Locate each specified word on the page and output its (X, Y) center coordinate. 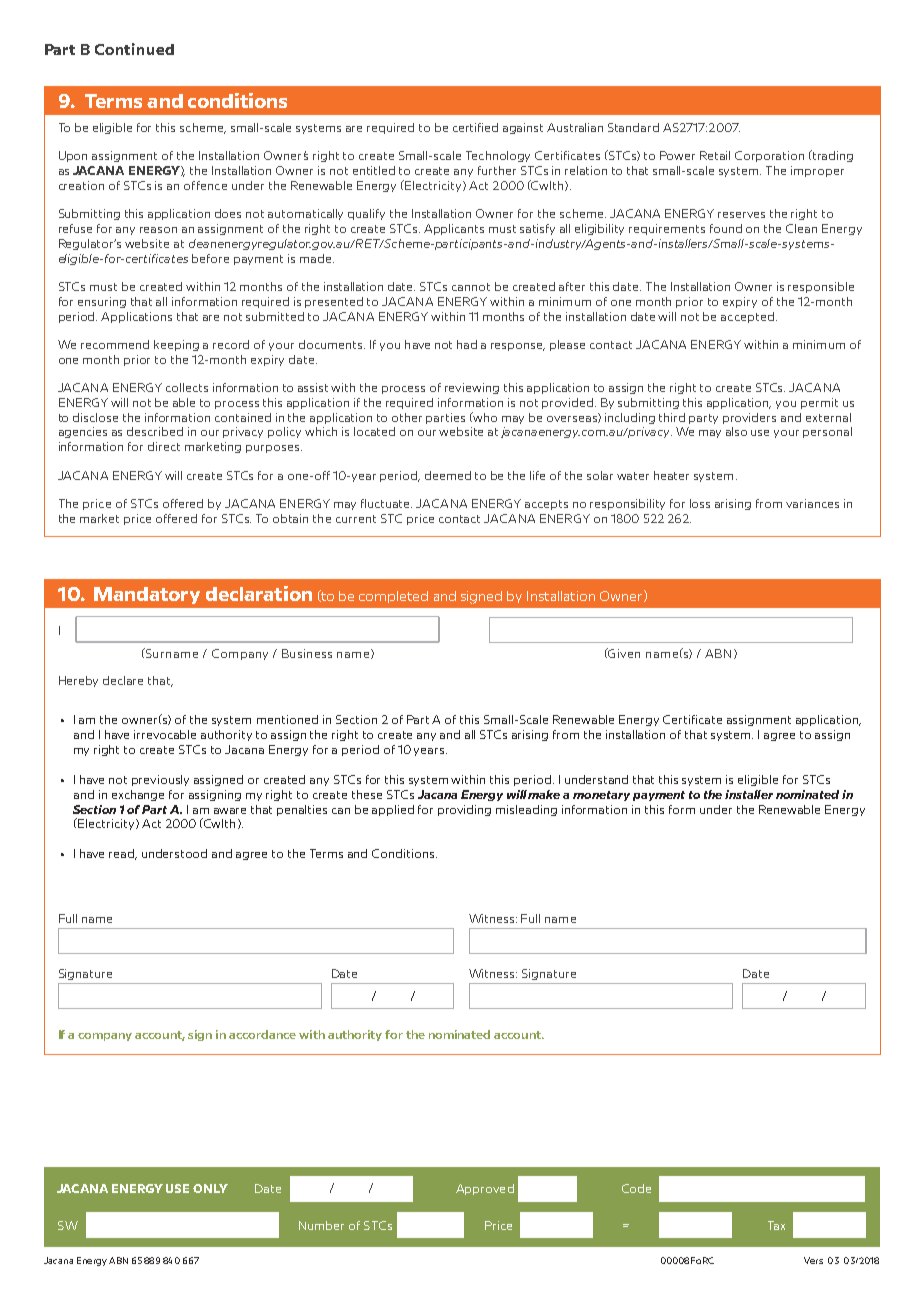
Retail (715, 155)
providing (464, 810)
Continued (134, 49)
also (736, 431)
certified (475, 127)
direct (164, 446)
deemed (448, 475)
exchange (138, 795)
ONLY (210, 1188)
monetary (601, 796)
